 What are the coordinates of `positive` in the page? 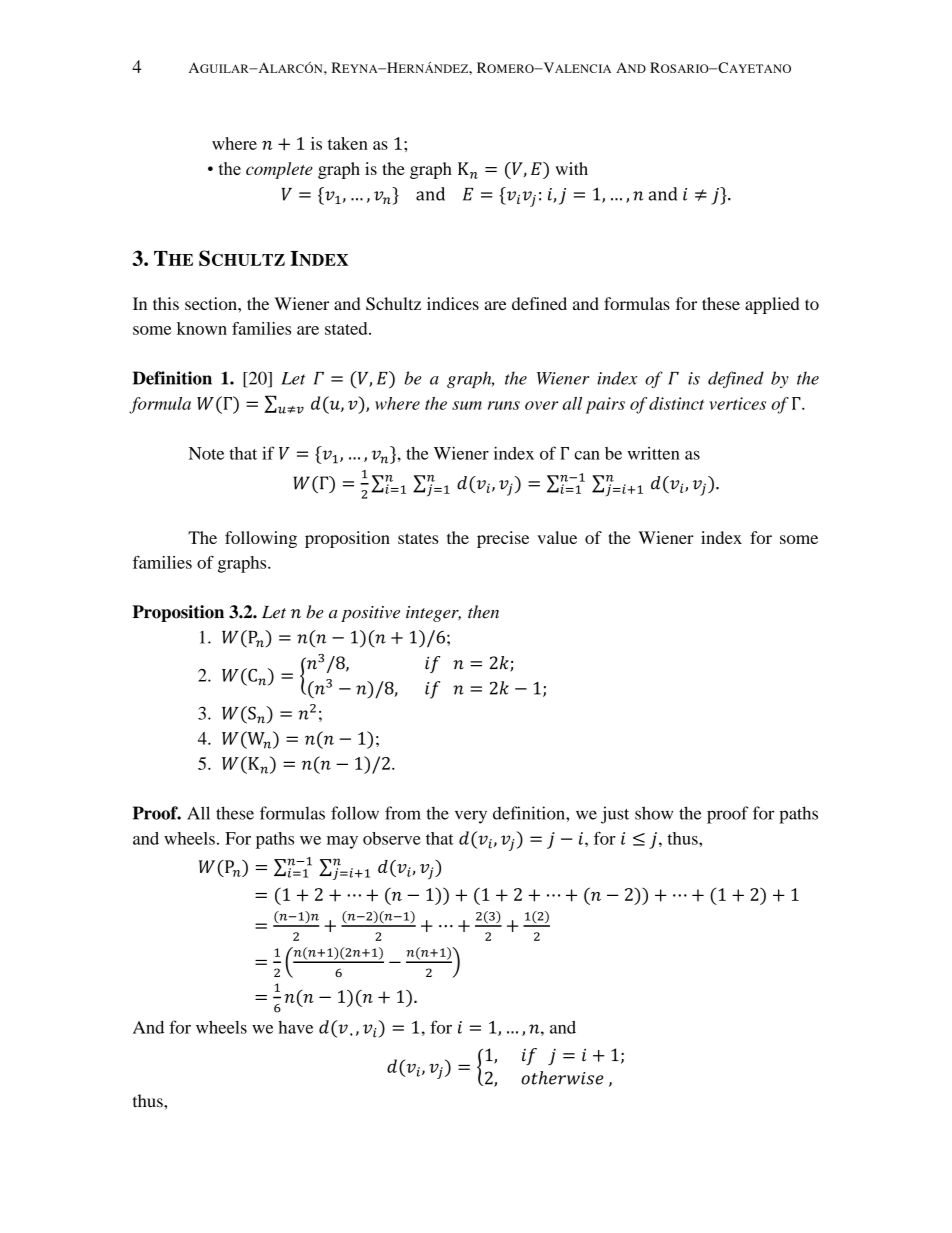 It's located at (370, 614).
